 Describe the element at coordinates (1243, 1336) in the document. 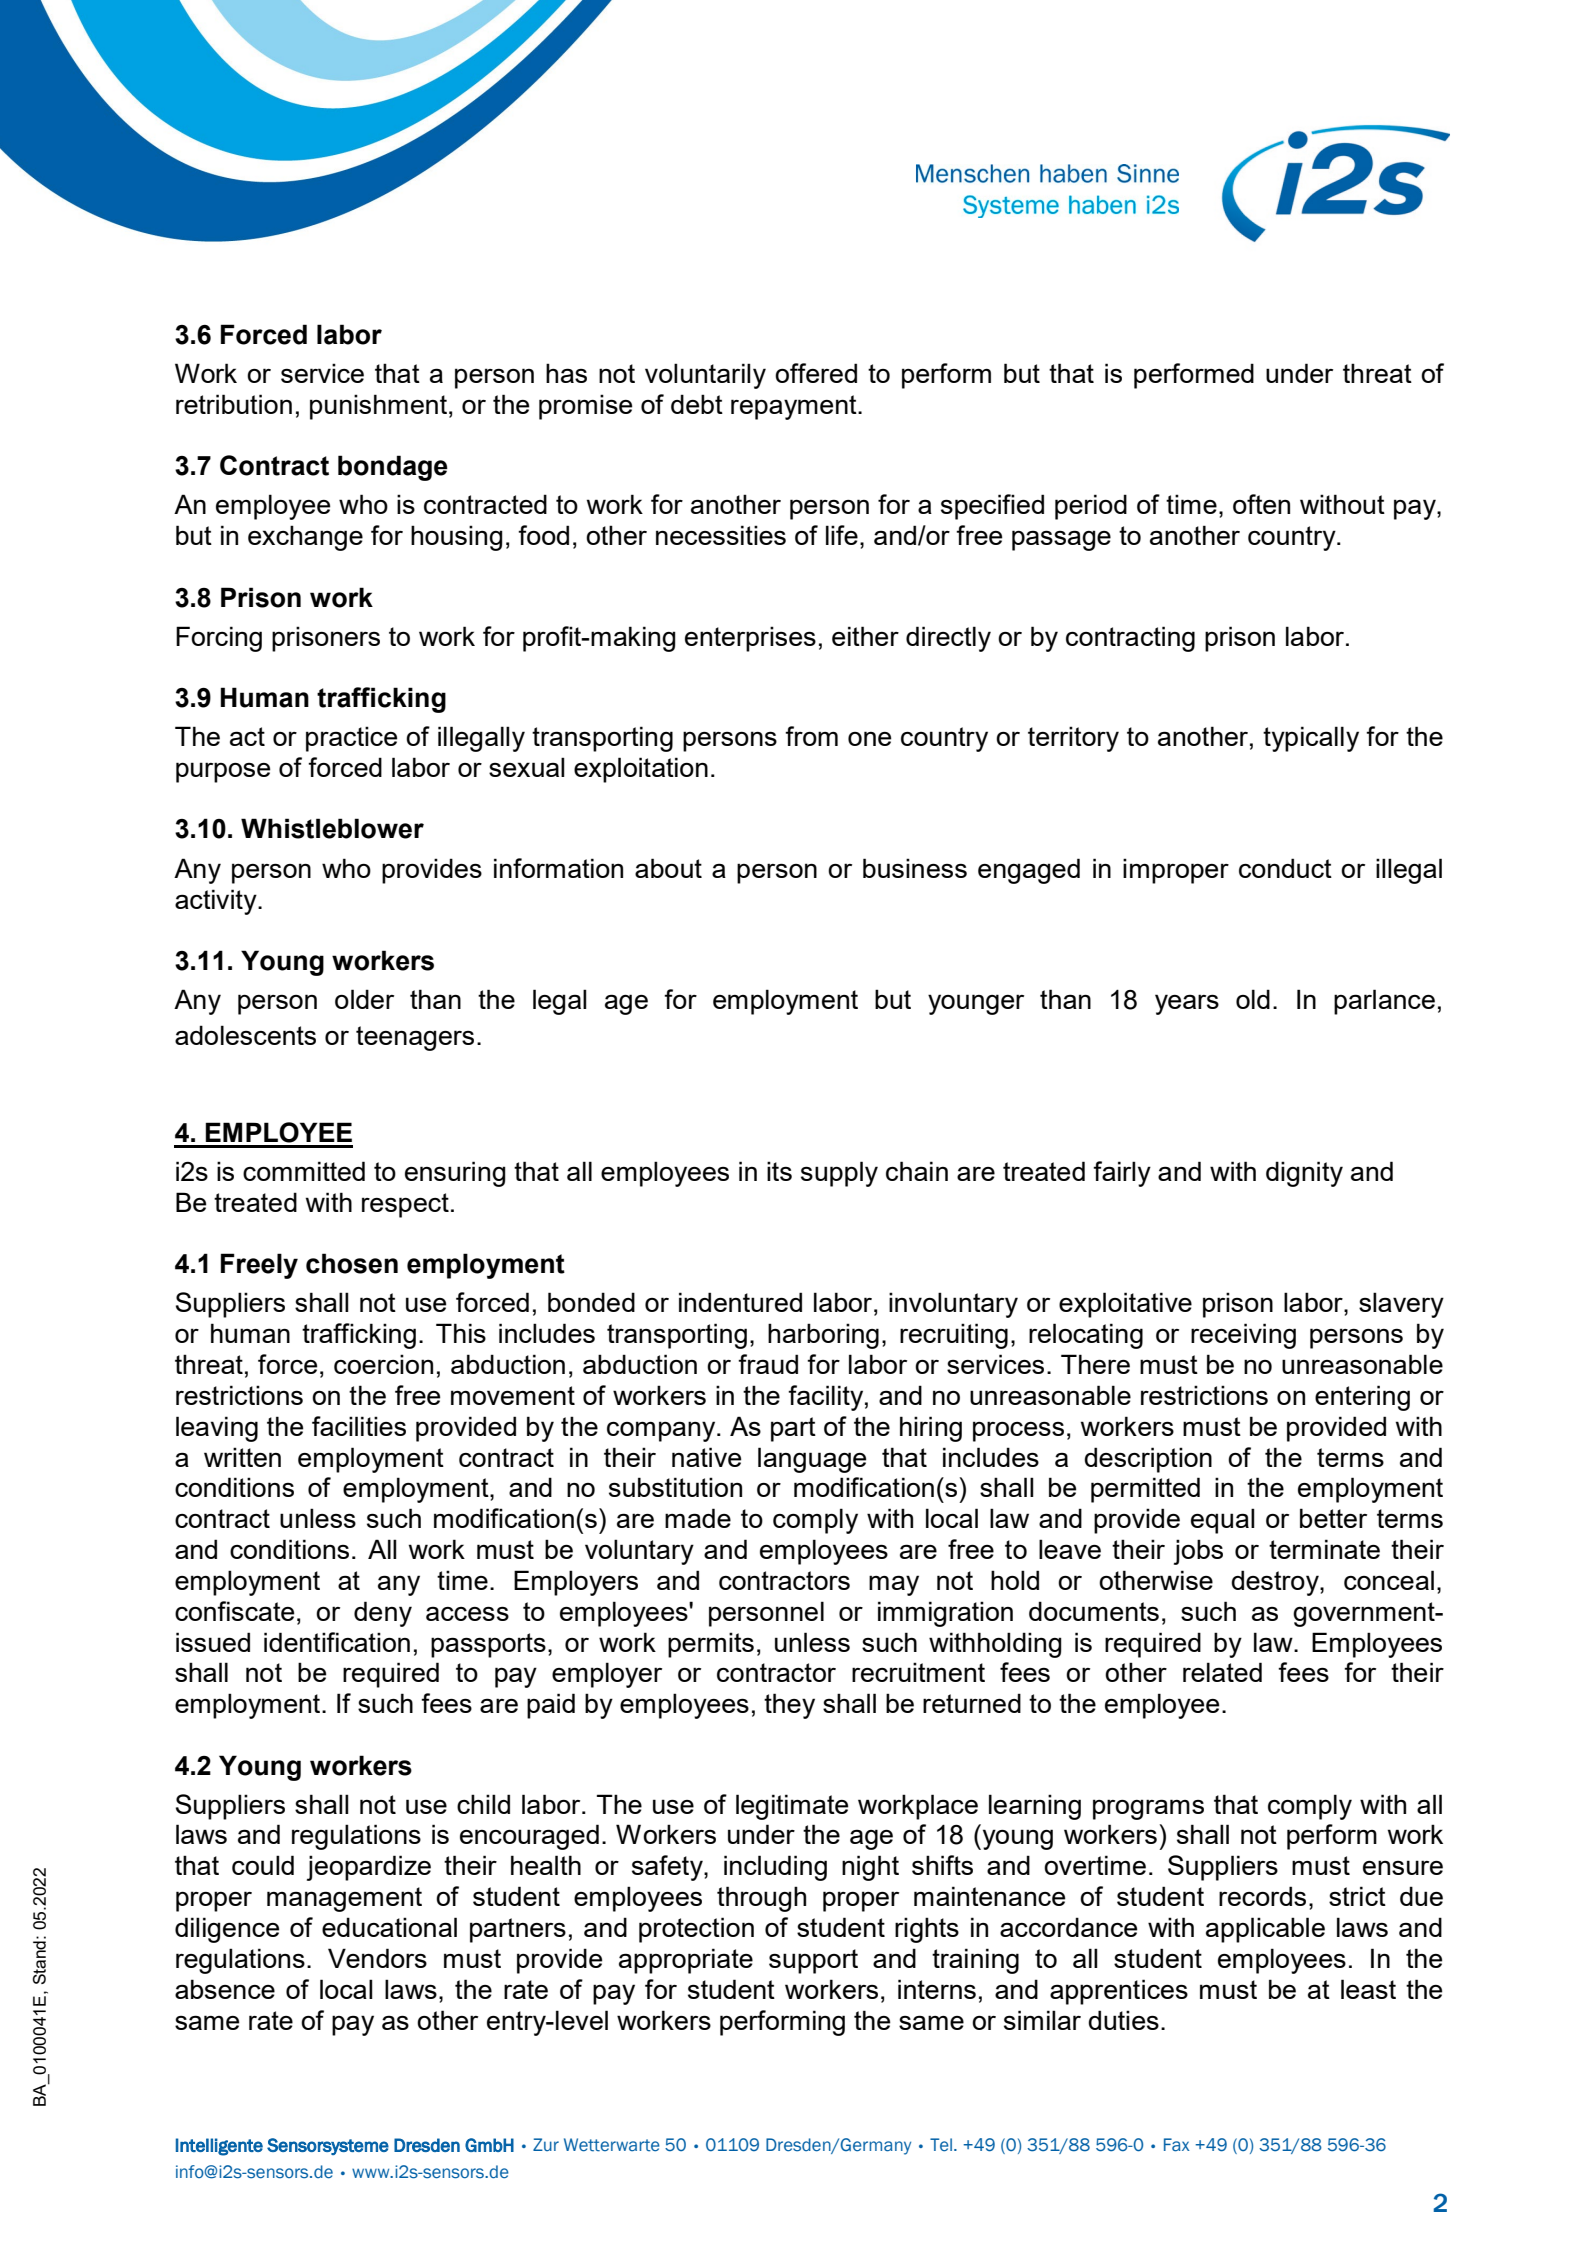

I see `receiving` at that location.
